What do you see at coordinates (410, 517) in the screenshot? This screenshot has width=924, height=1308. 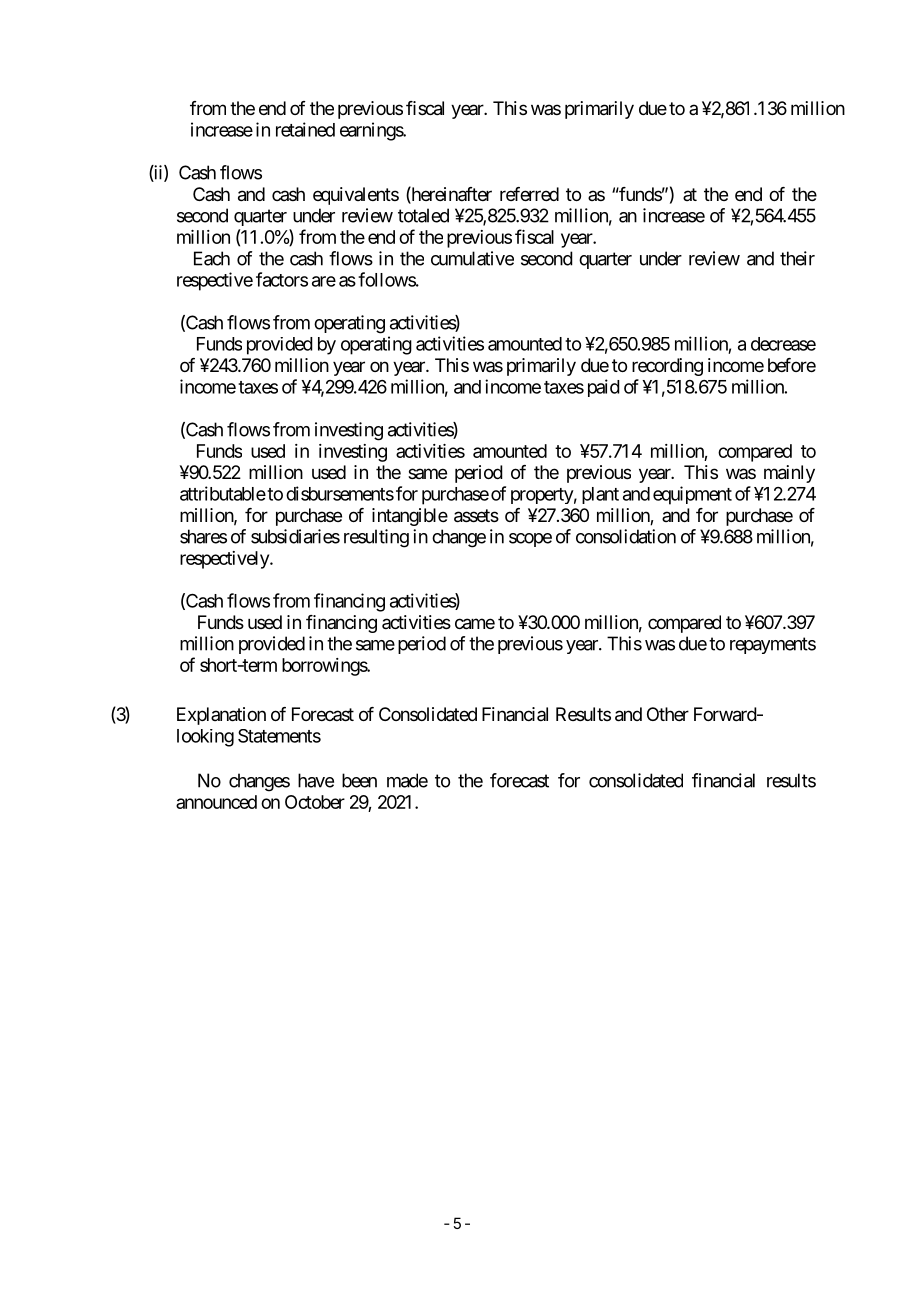 I see `intangible` at bounding box center [410, 517].
